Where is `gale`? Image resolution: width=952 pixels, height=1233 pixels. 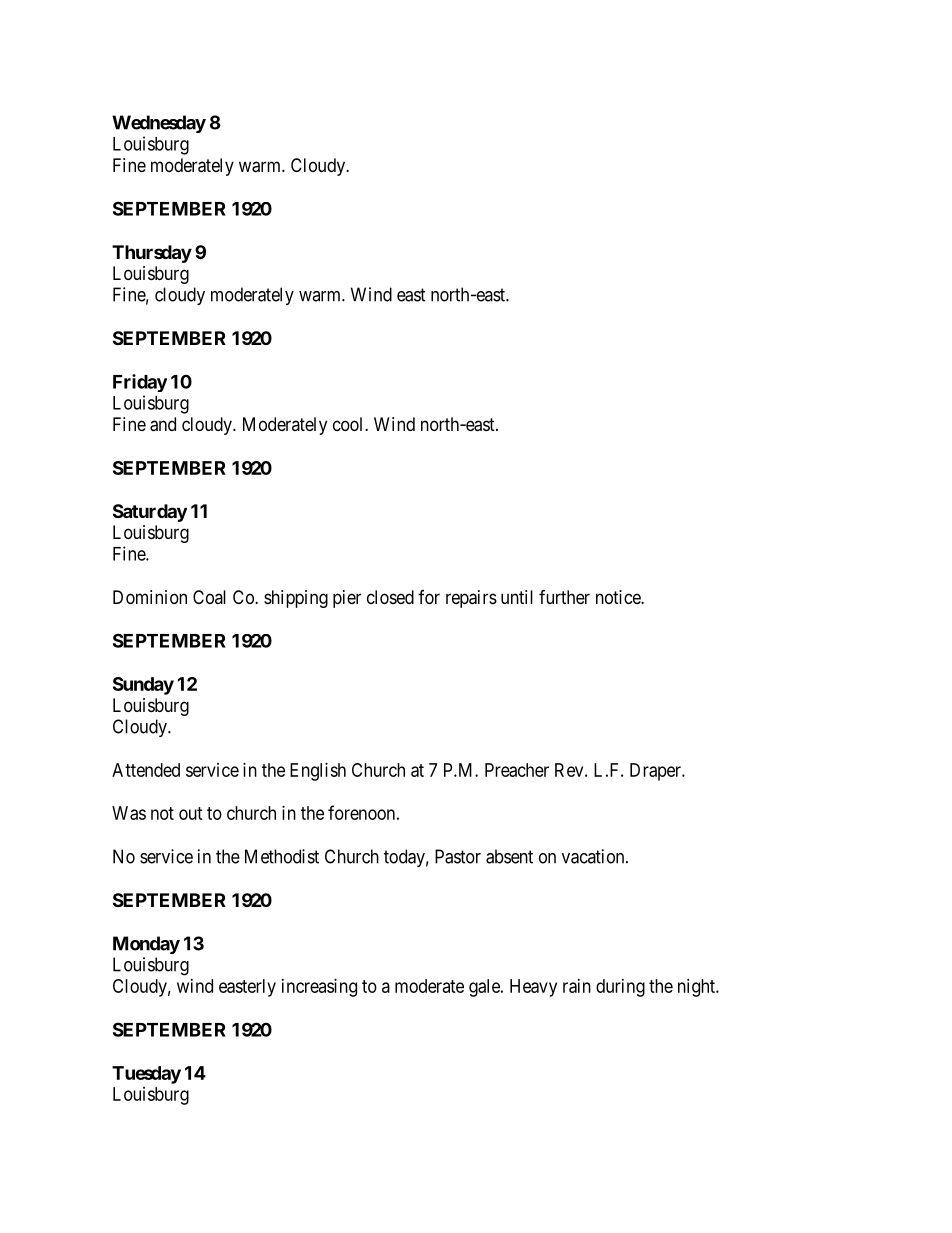 gale is located at coordinates (485, 988).
